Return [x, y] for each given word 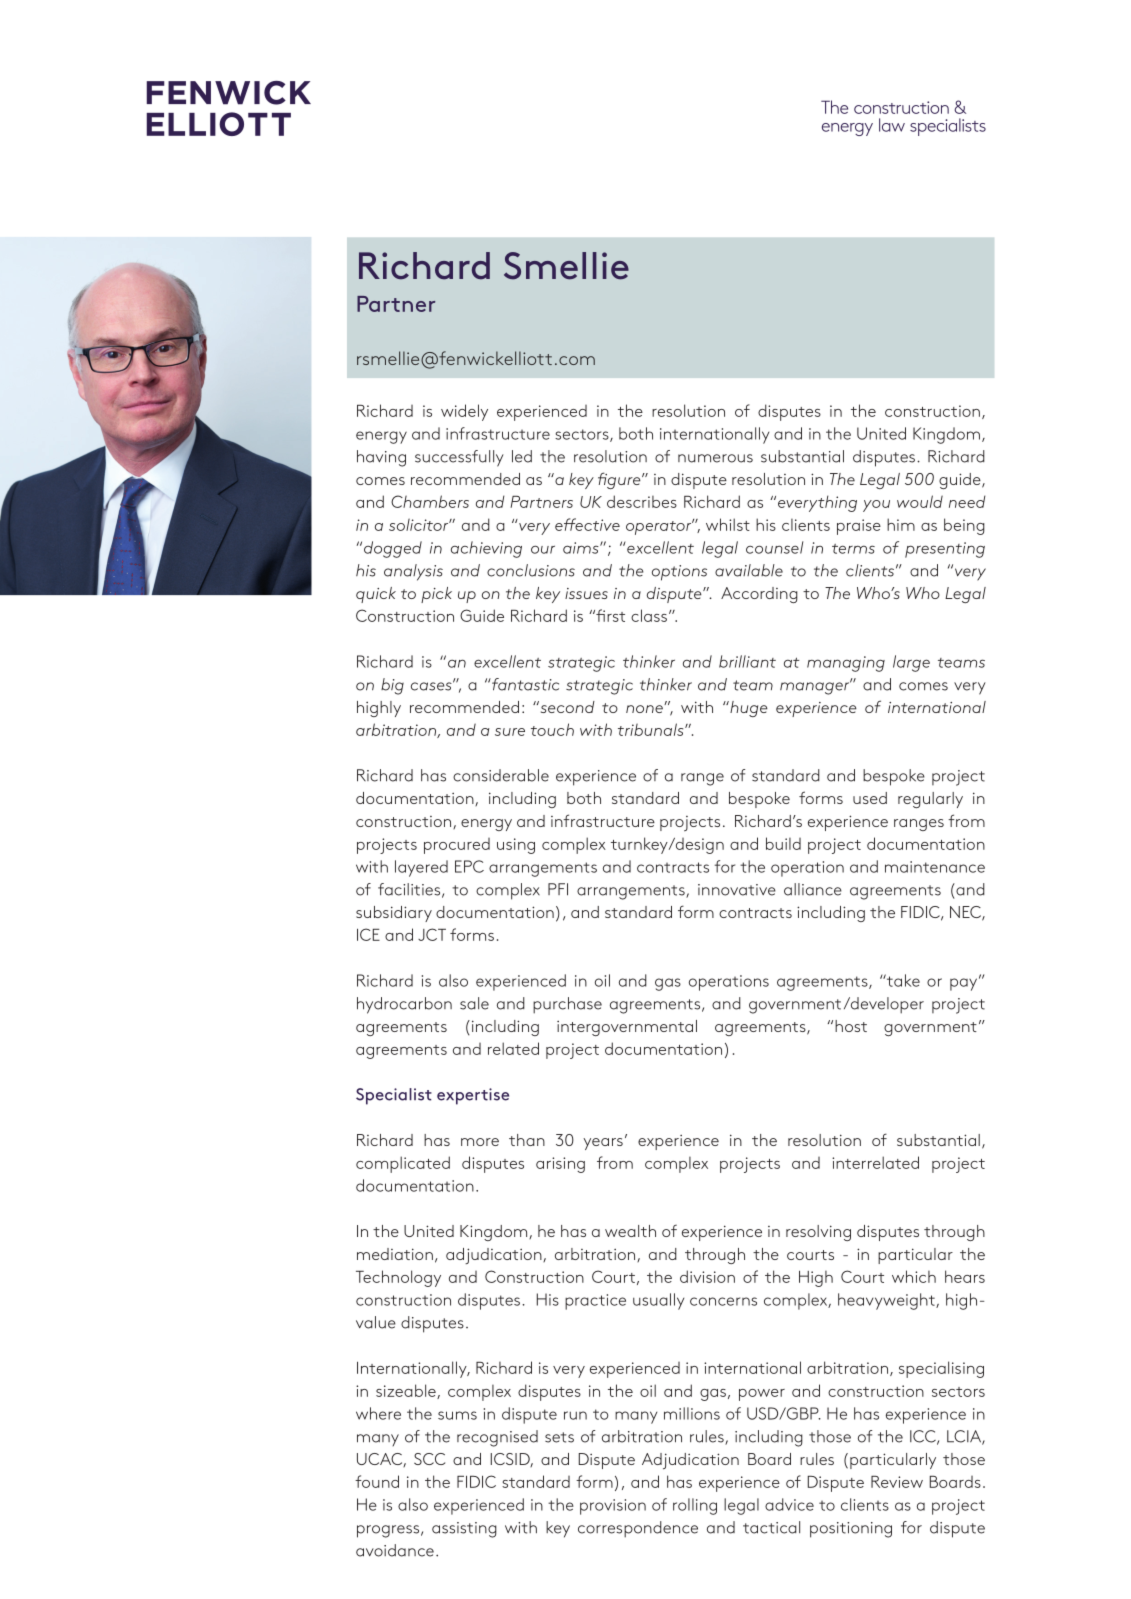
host [851, 1026]
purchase [567, 1005]
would [920, 501]
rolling [695, 1506]
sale [474, 1003]
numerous [715, 458]
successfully [459, 458]
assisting [464, 1530]
